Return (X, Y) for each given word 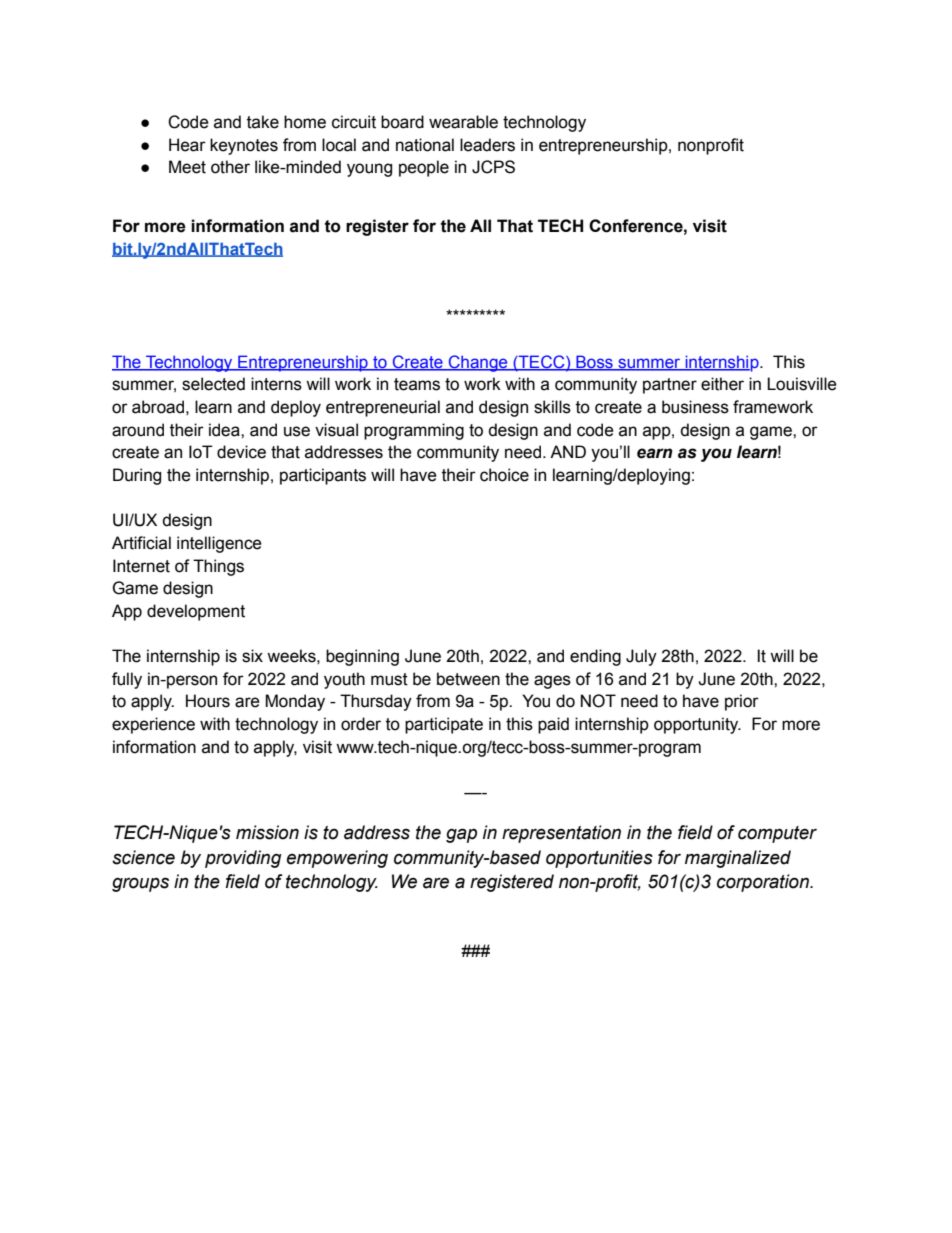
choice (504, 475)
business (695, 407)
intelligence (219, 544)
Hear (187, 145)
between (468, 679)
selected (213, 384)
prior (742, 702)
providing (243, 859)
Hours (208, 701)
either (722, 384)
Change (478, 363)
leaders (487, 145)
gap (461, 835)
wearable (463, 122)
